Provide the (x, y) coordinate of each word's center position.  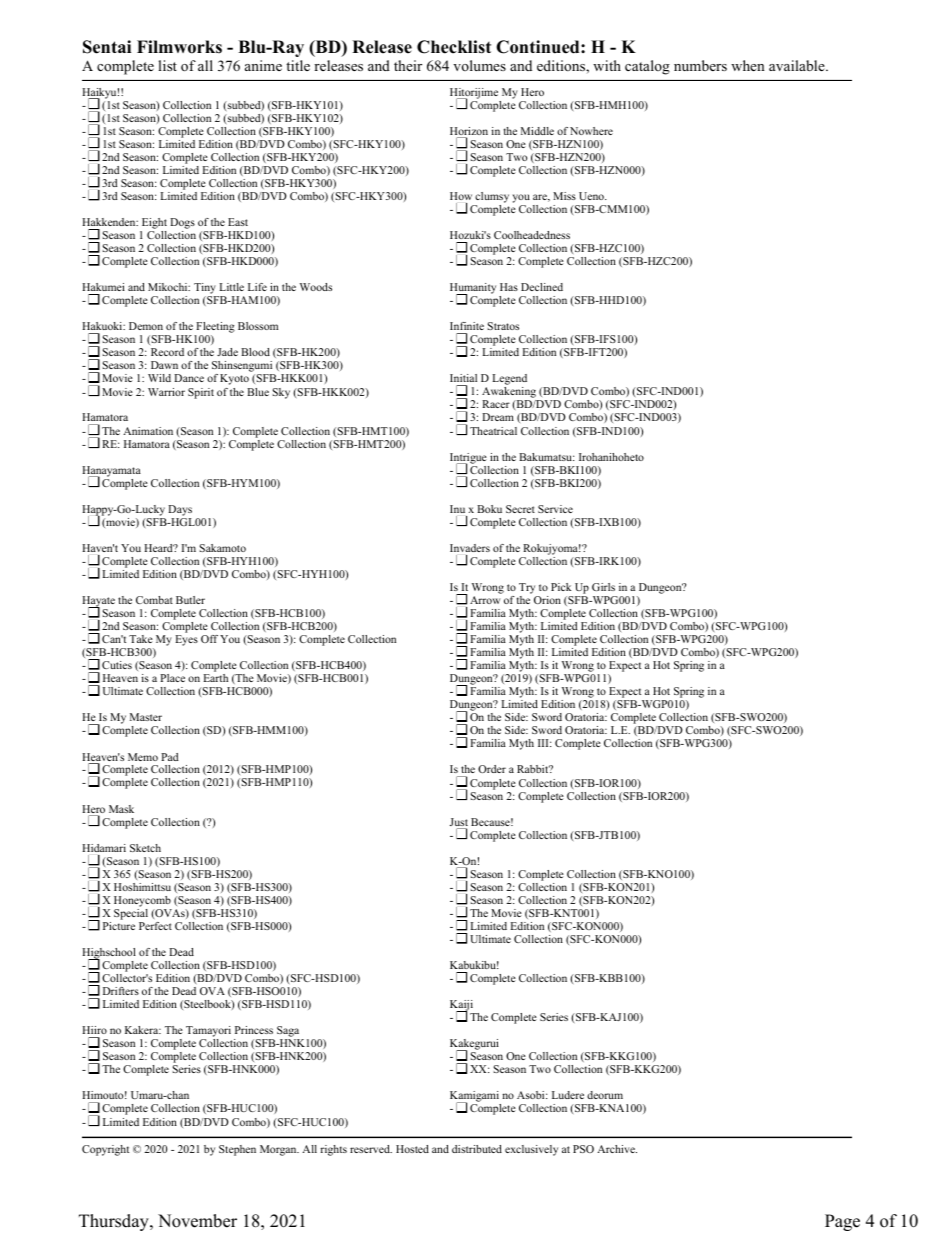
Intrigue (468, 459)
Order (492, 769)
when (748, 65)
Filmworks (179, 47)
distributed (477, 1149)
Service (555, 509)
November (197, 1221)
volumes (479, 65)
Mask (121, 809)
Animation (148, 431)
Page (842, 1222)
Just (459, 823)
